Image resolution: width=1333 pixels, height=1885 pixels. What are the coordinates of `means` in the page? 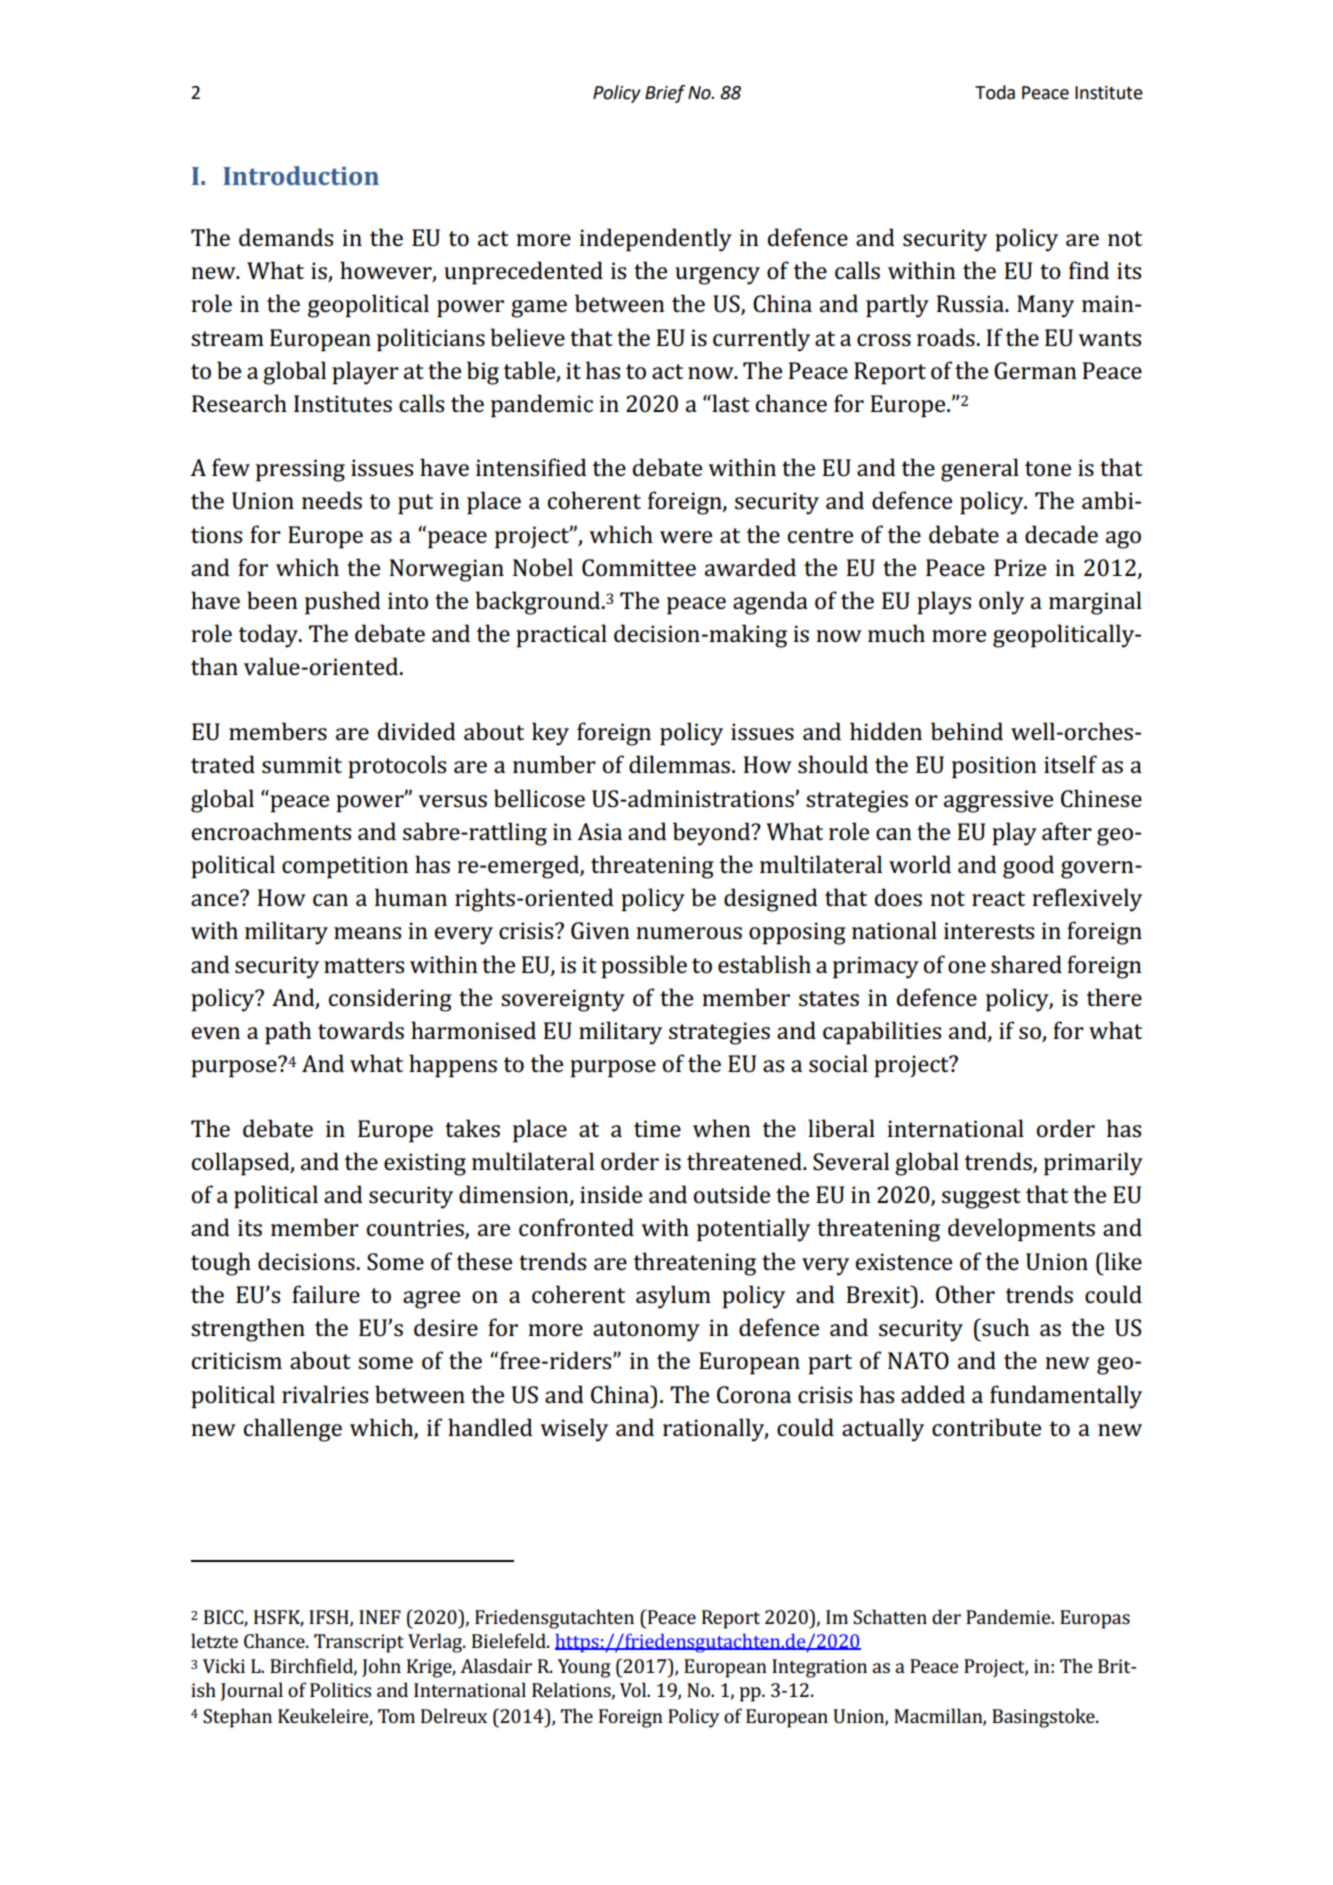 It's located at (367, 933).
